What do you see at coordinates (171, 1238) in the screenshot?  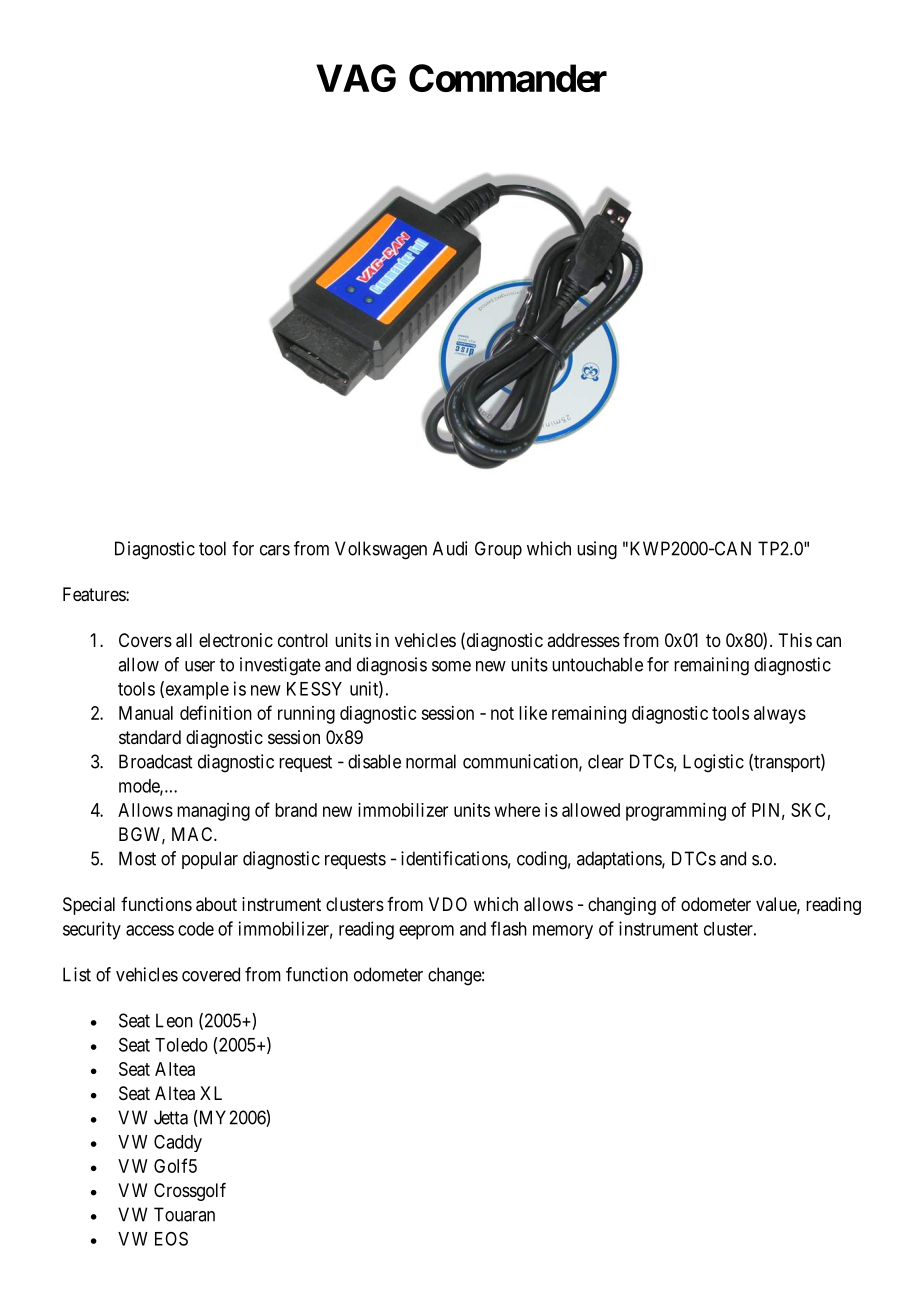 I see `EOS` at bounding box center [171, 1238].
